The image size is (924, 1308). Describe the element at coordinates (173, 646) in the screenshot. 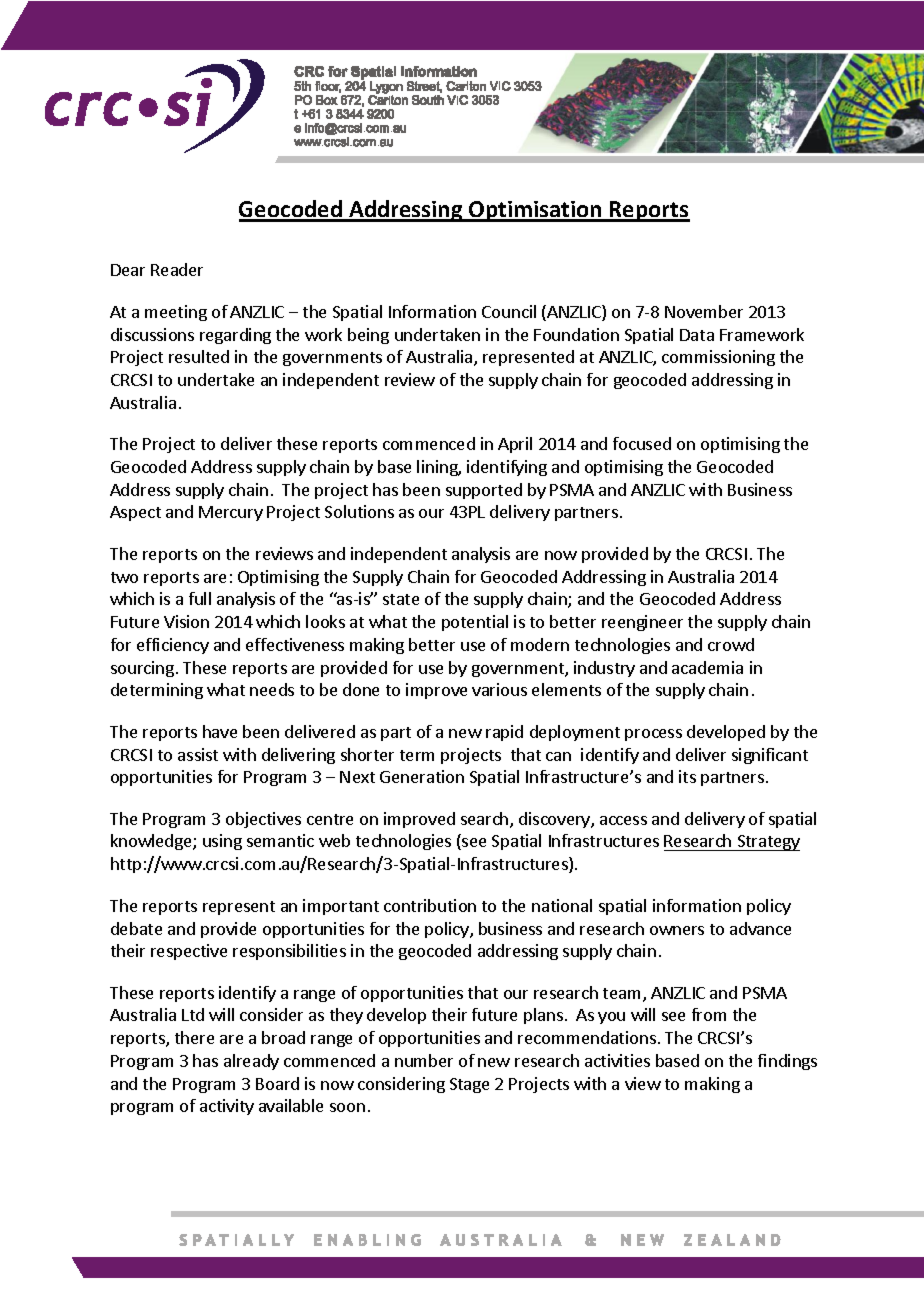

I see `efficiency` at that location.
